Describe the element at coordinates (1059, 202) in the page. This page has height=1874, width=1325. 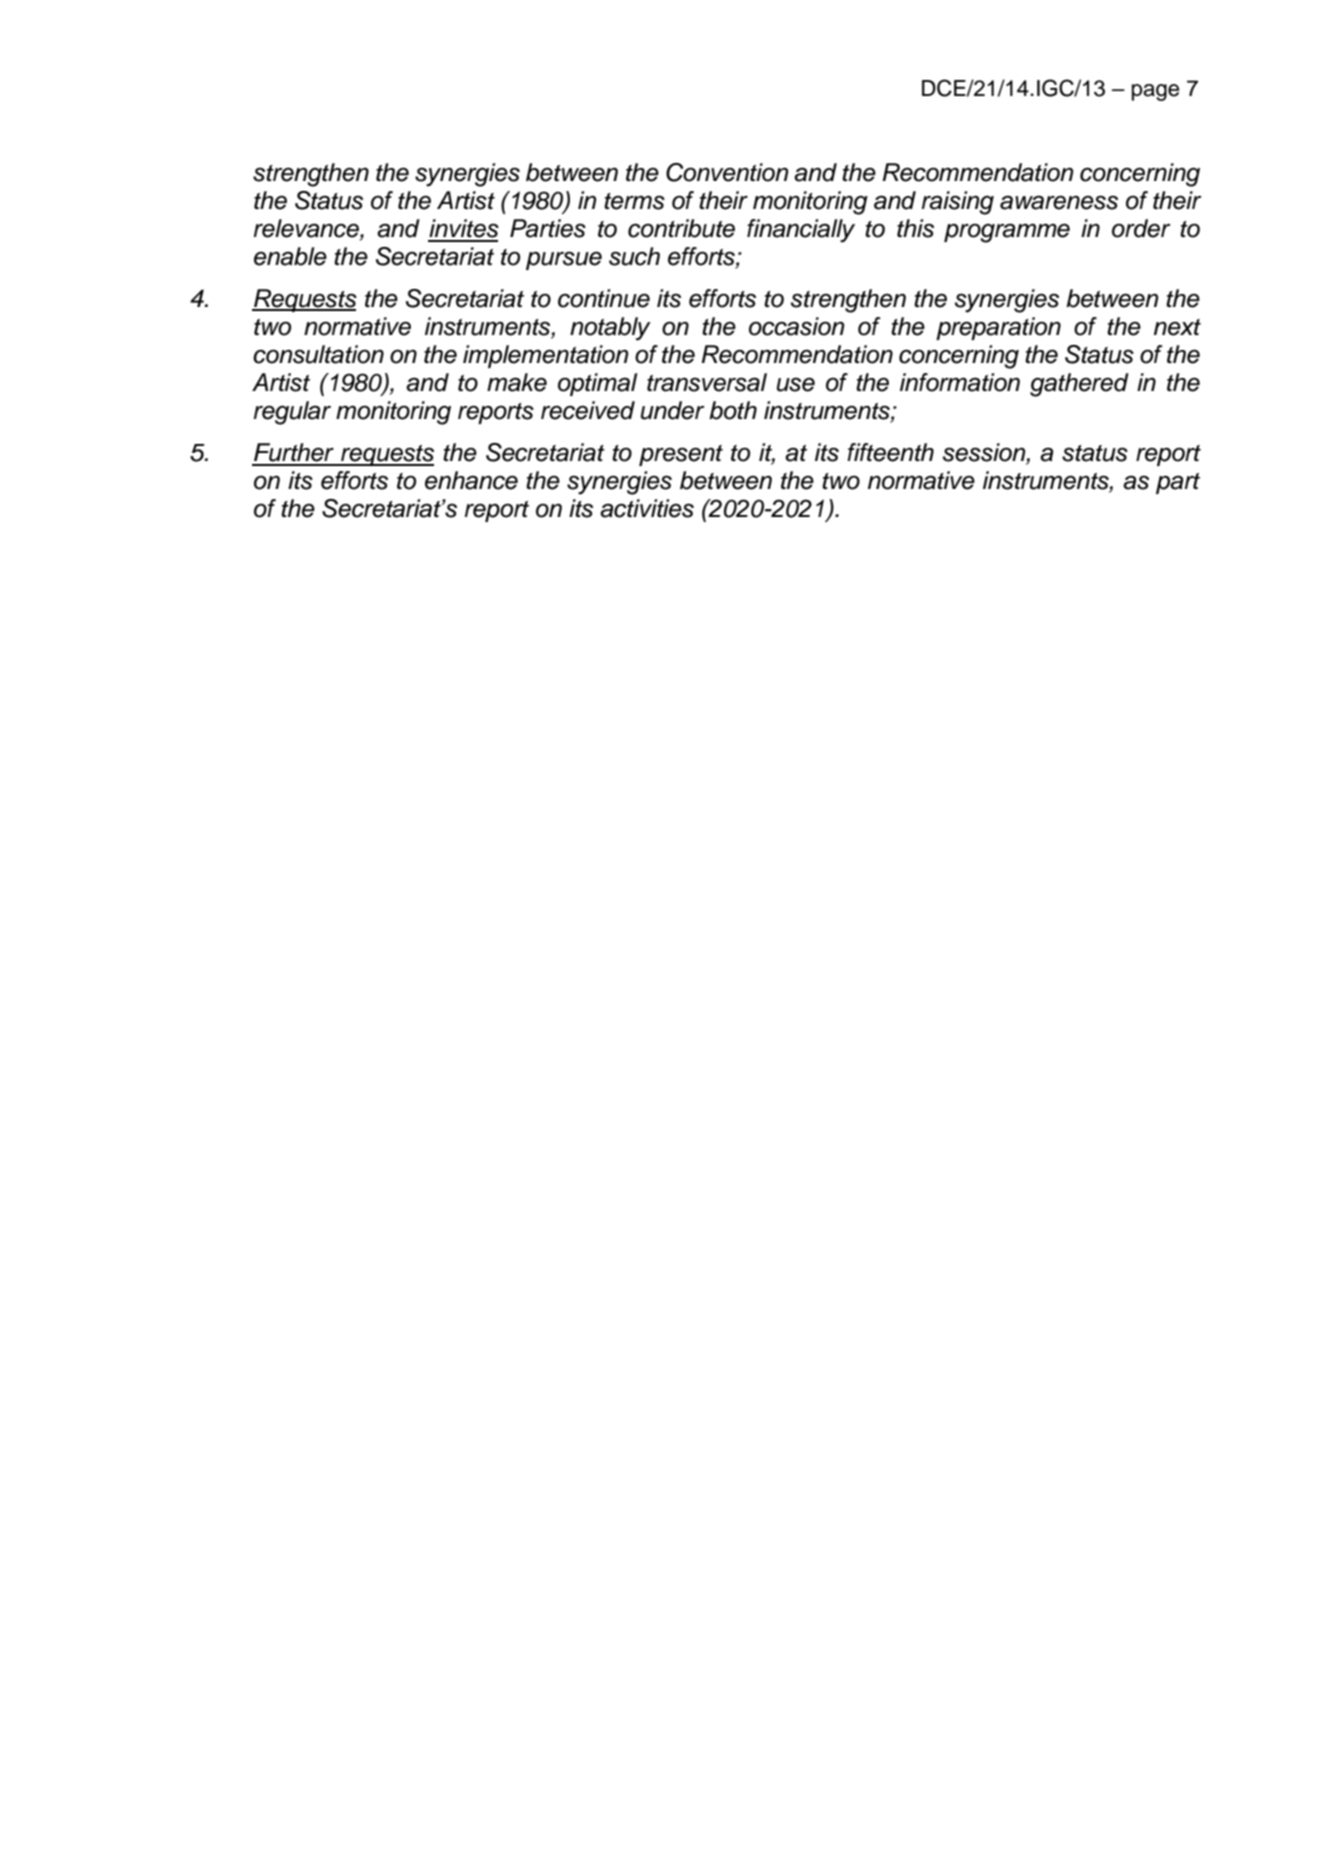
I see `awareness` at that location.
